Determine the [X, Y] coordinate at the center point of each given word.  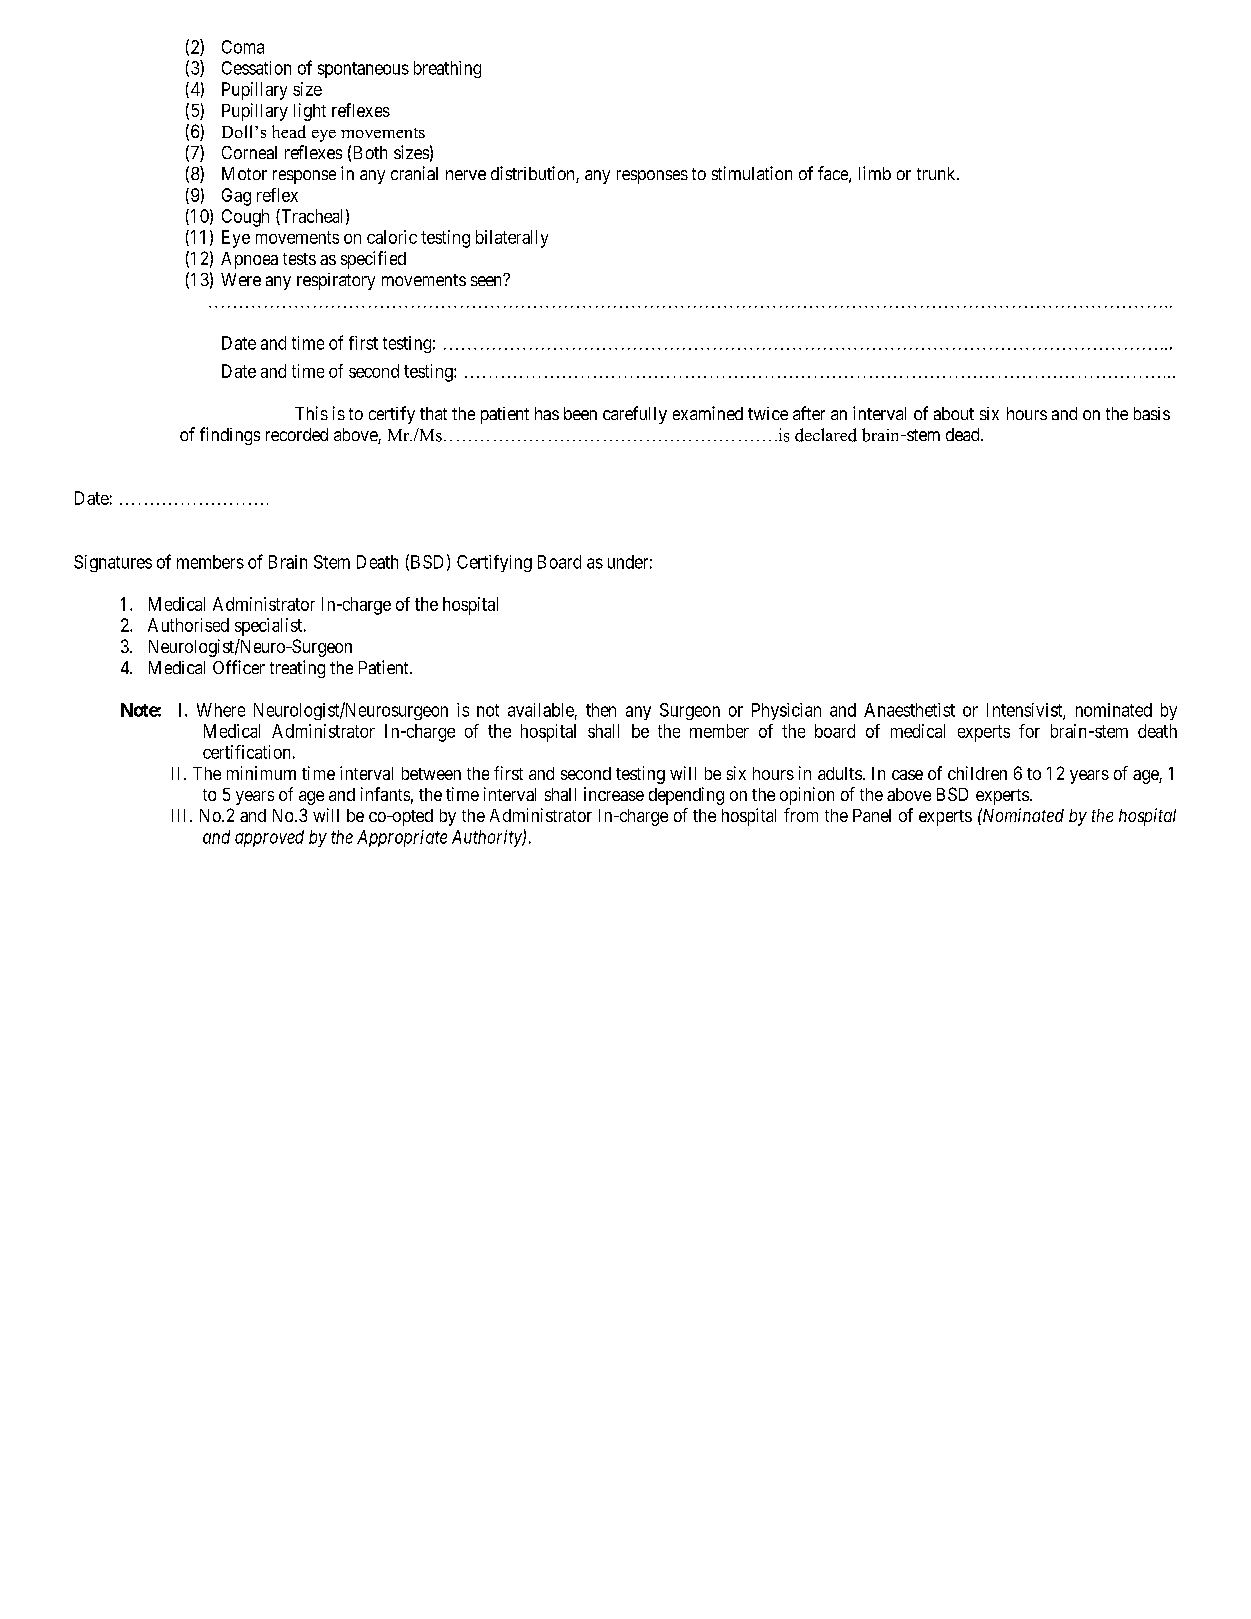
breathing [447, 69]
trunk [937, 173]
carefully [635, 415]
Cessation [256, 68]
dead [964, 434]
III [181, 815]
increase [614, 794]
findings [230, 436]
